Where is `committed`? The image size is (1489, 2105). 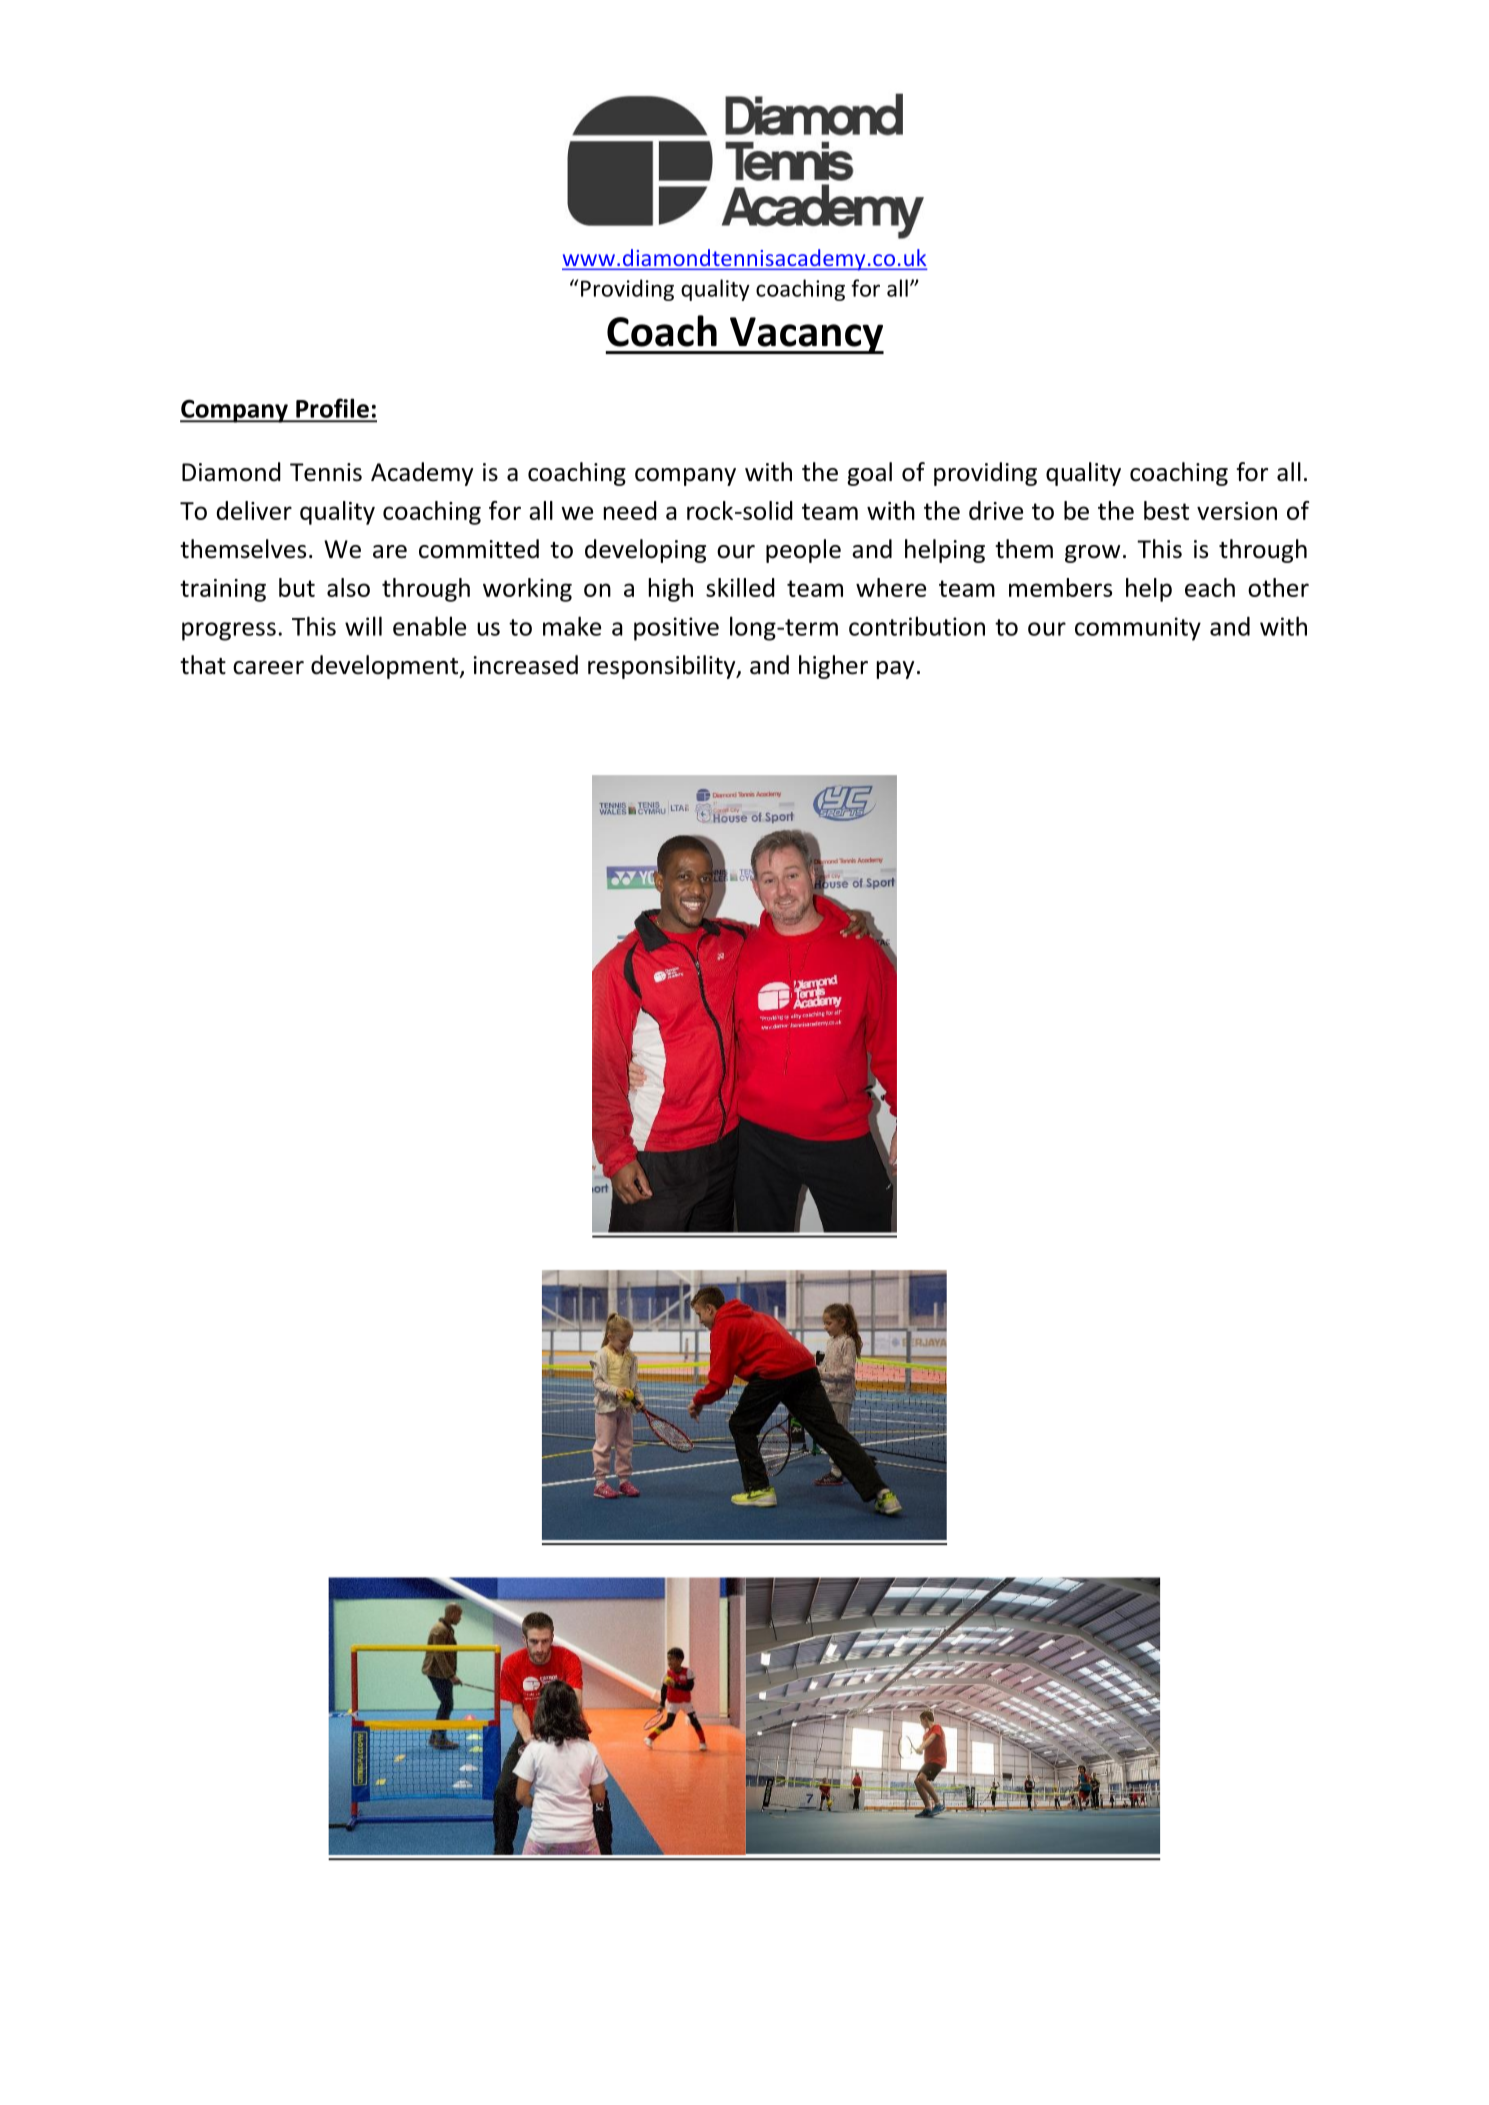
committed is located at coordinates (479, 549).
